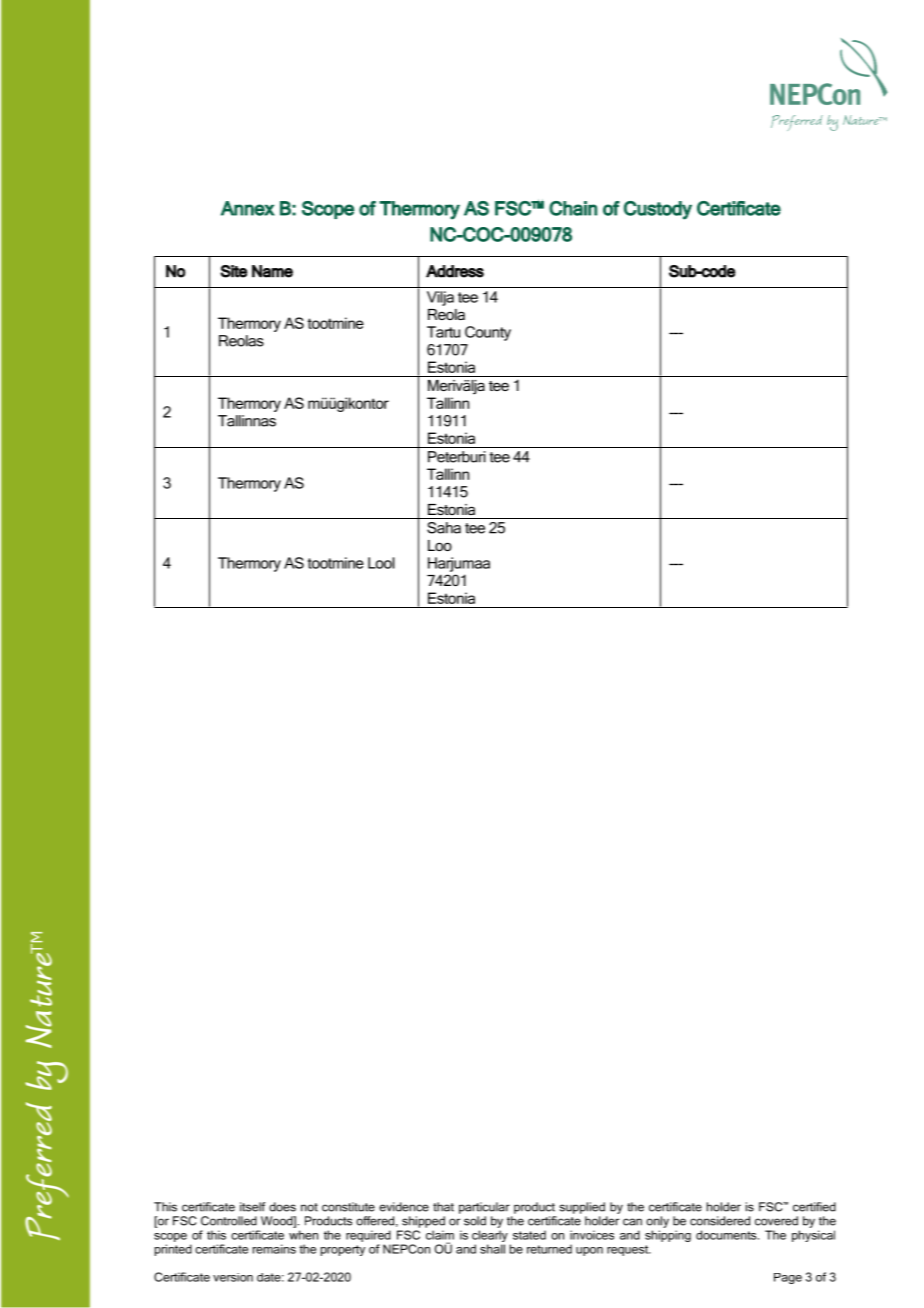 Image resolution: width=924 pixels, height=1308 pixels. I want to click on Custody, so click(658, 210).
